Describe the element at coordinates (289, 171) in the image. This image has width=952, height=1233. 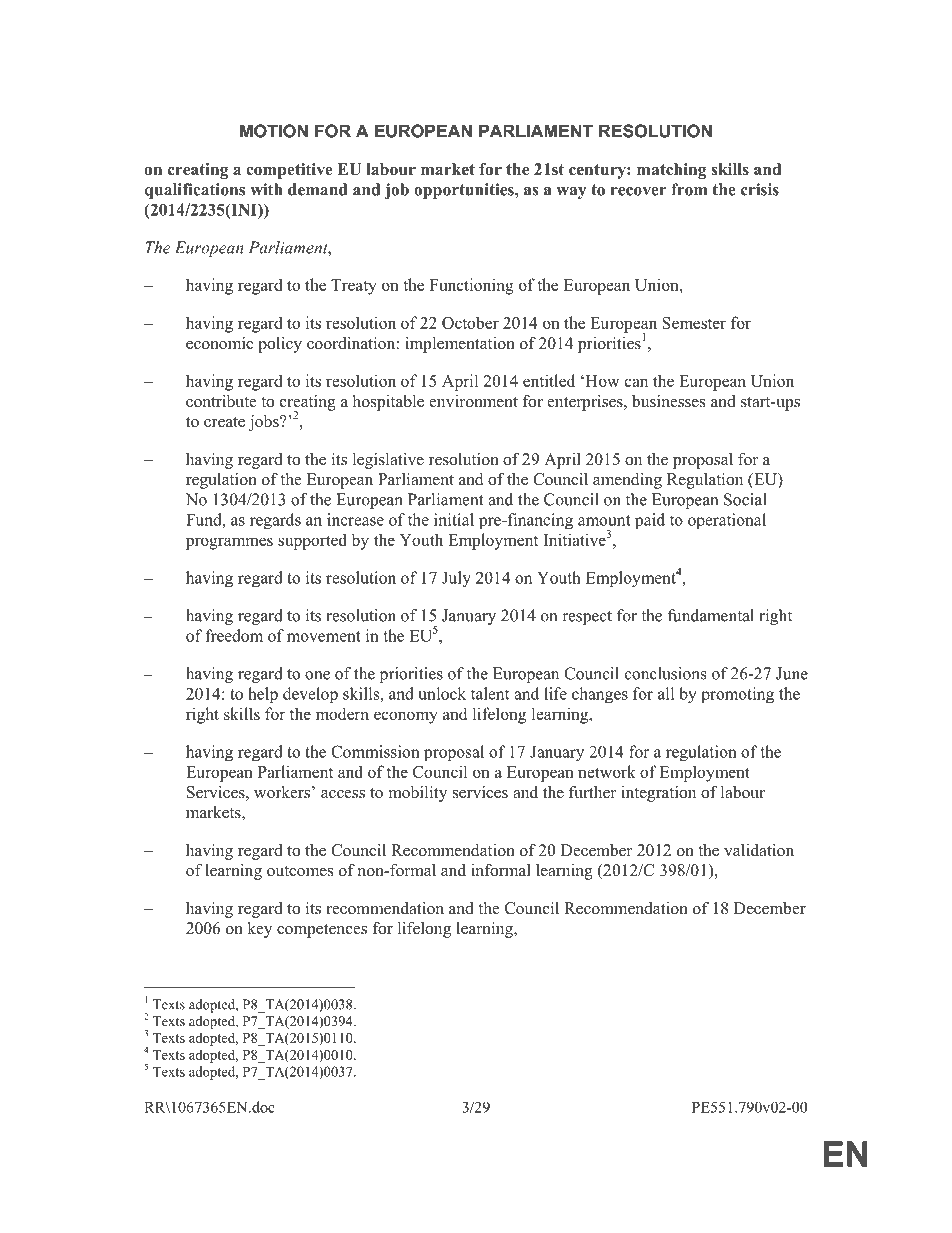
I see `competitive` at that location.
